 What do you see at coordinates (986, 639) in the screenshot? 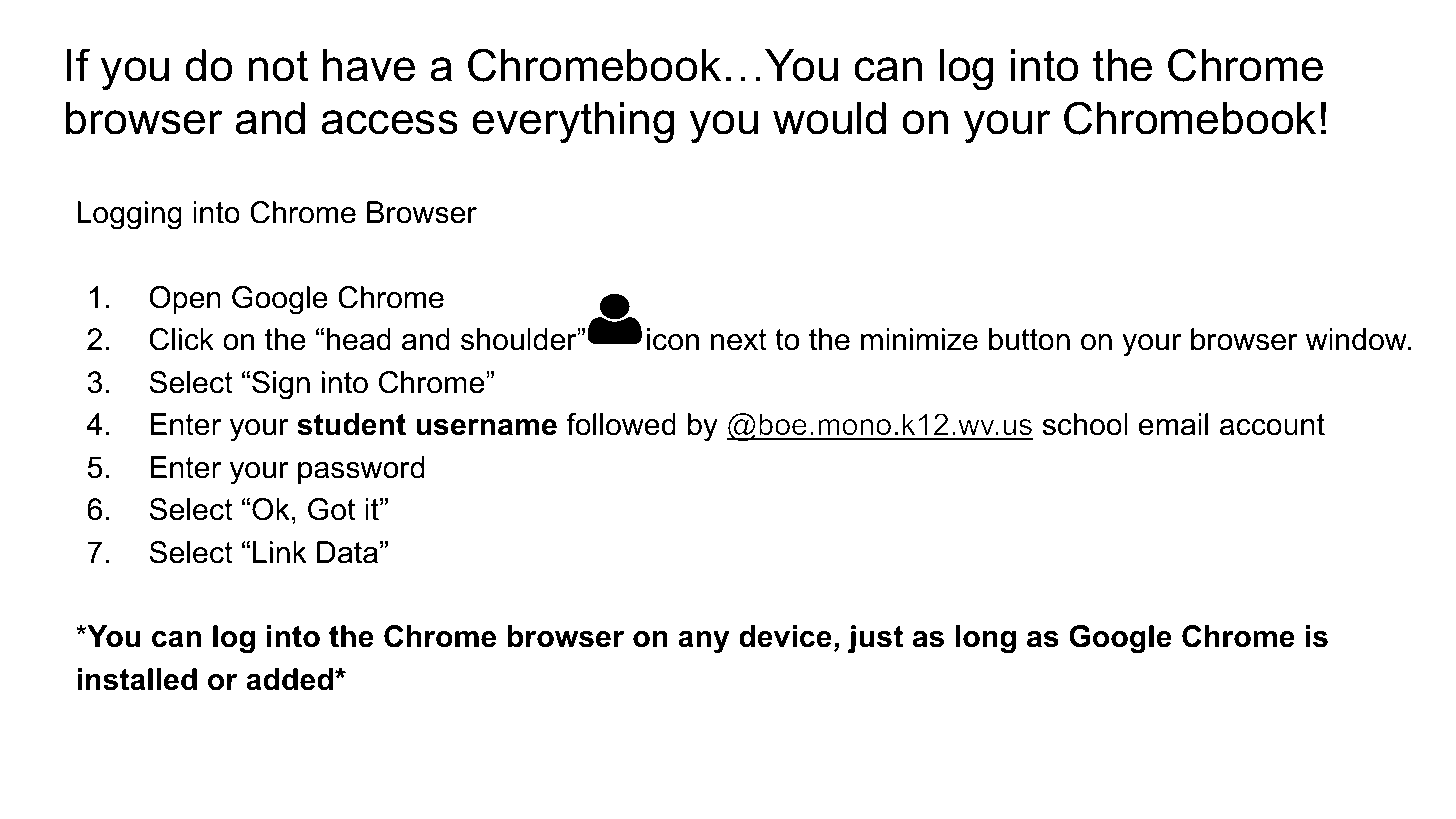
I see `long` at bounding box center [986, 639].
